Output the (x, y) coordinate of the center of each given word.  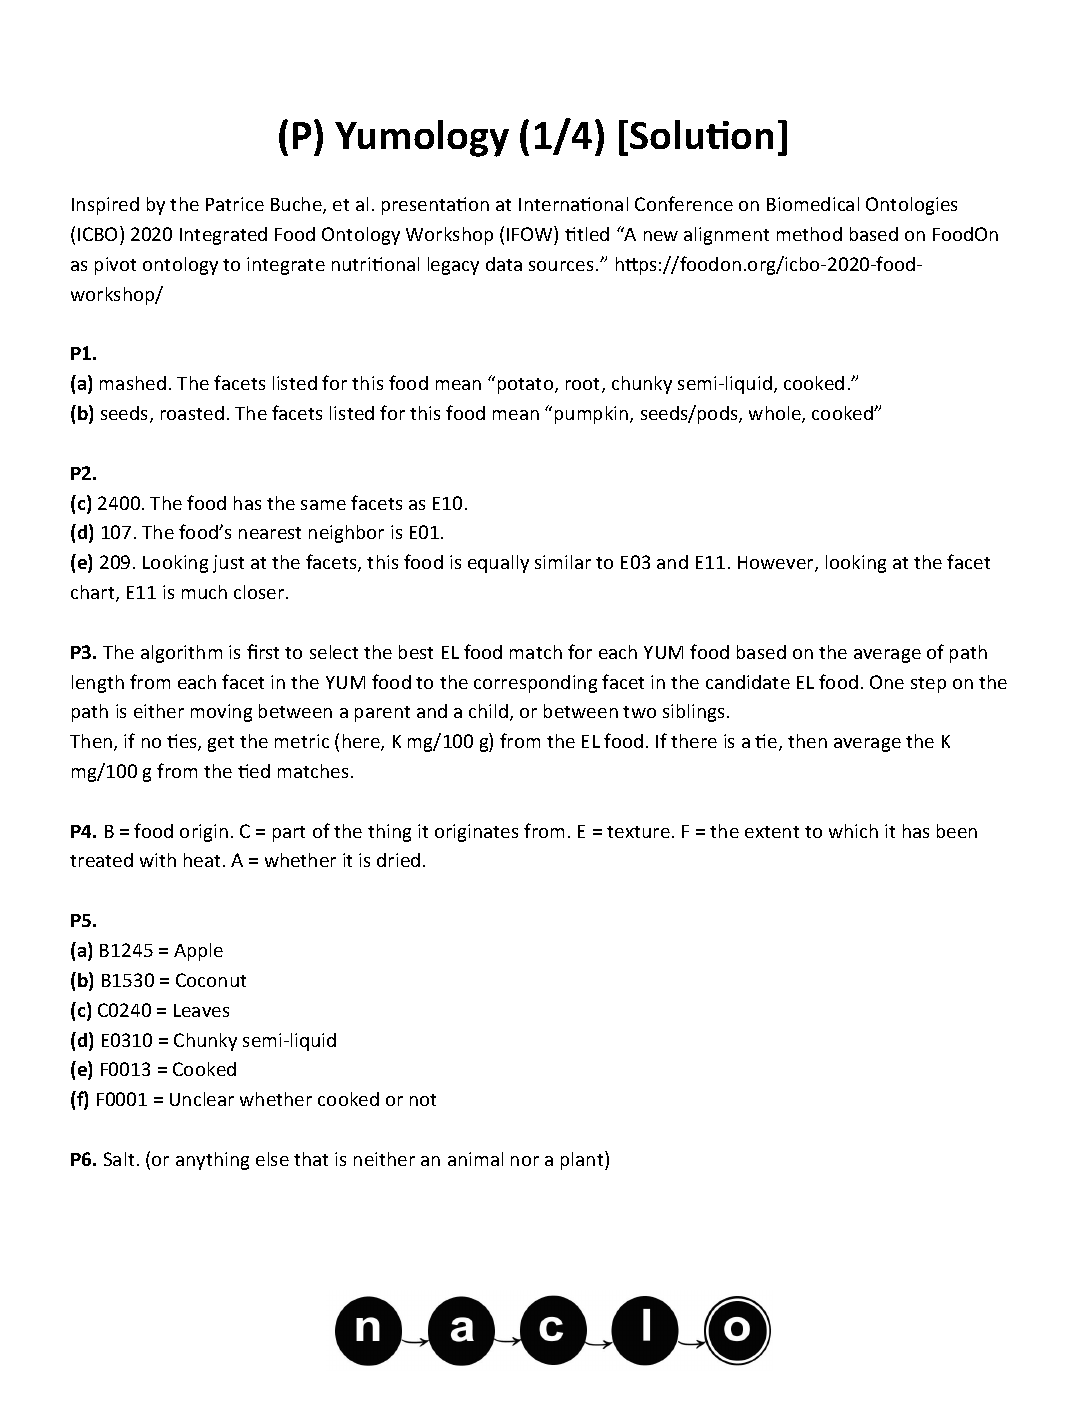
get (221, 744)
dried (398, 860)
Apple (198, 952)
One (887, 682)
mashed (133, 383)
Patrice (235, 204)
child (488, 711)
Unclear (202, 1099)
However (777, 564)
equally (498, 564)
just (228, 564)
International (573, 204)
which (853, 831)
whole (776, 414)
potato (527, 386)
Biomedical (813, 204)
